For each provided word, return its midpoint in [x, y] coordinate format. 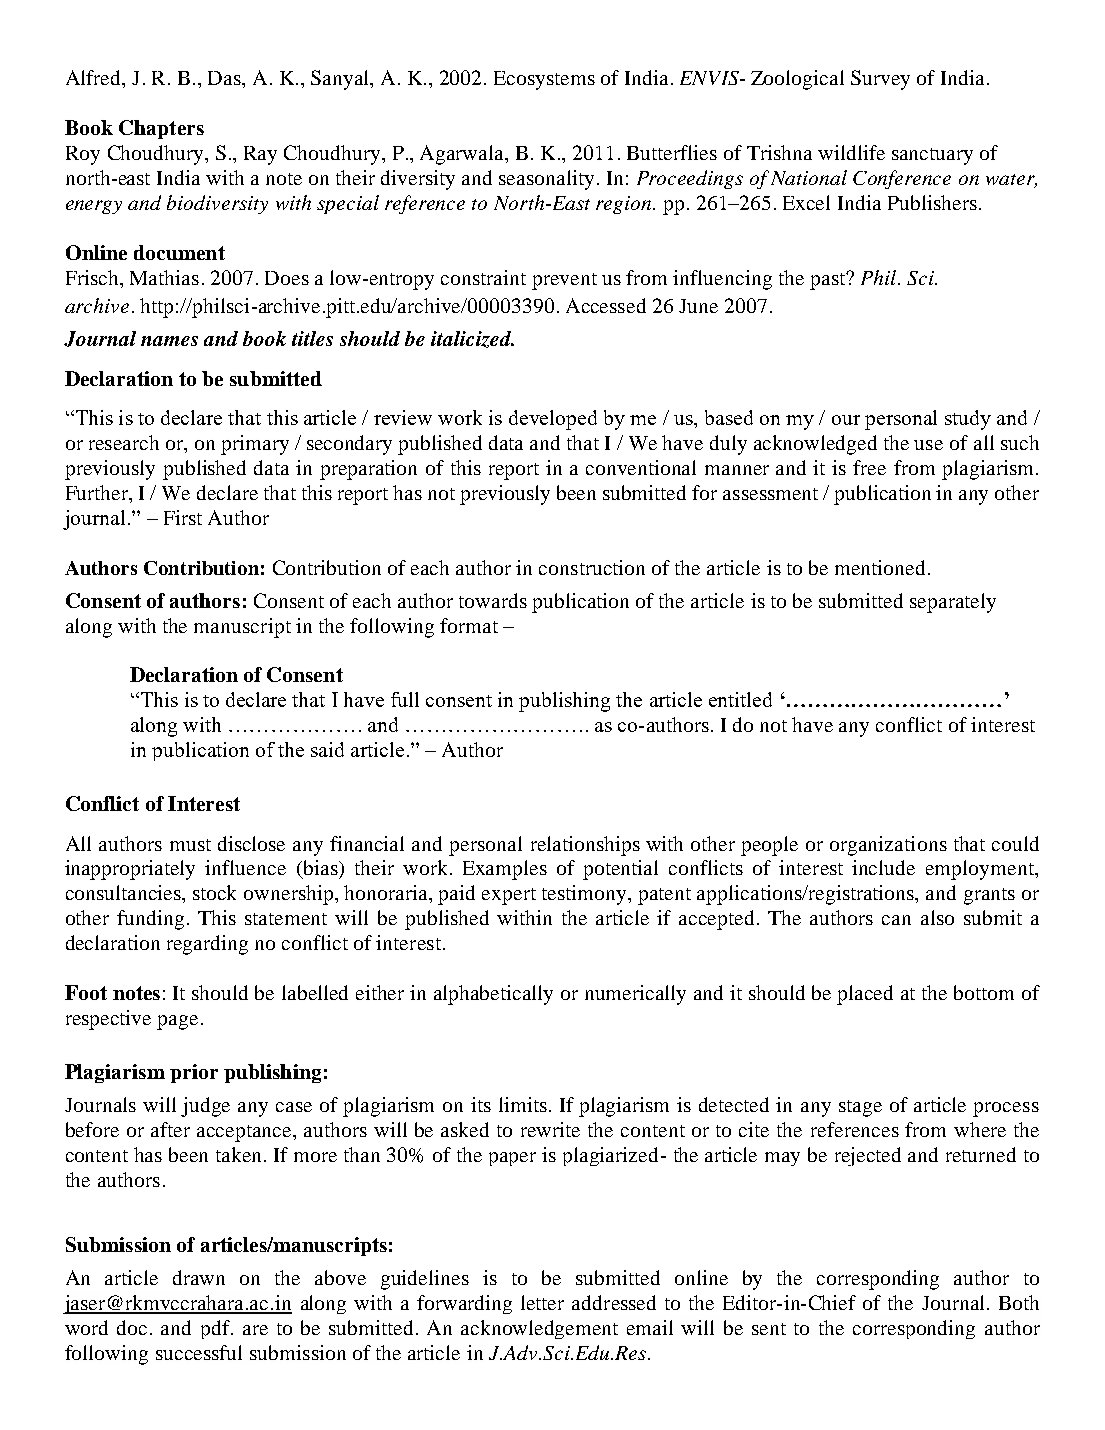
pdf [217, 1329]
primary [255, 445]
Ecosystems [544, 80]
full [405, 699]
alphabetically [493, 995]
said [327, 749]
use [928, 445]
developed [553, 420]
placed [865, 995]
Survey [880, 80]
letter [542, 1302]
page [177, 1022]
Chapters [161, 129]
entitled [740, 699]
